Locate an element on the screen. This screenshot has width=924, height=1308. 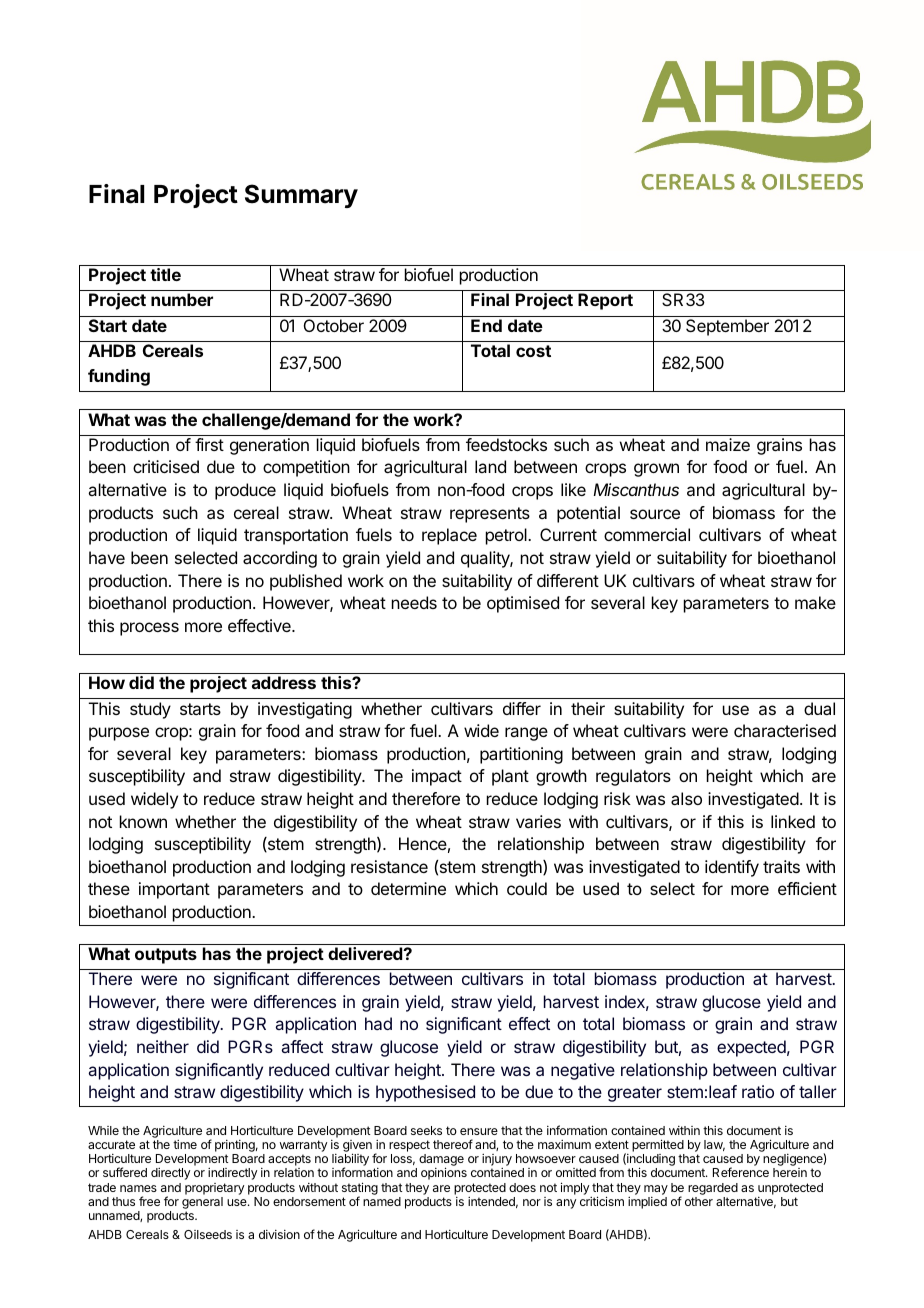
delivered is located at coordinates (366, 953).
